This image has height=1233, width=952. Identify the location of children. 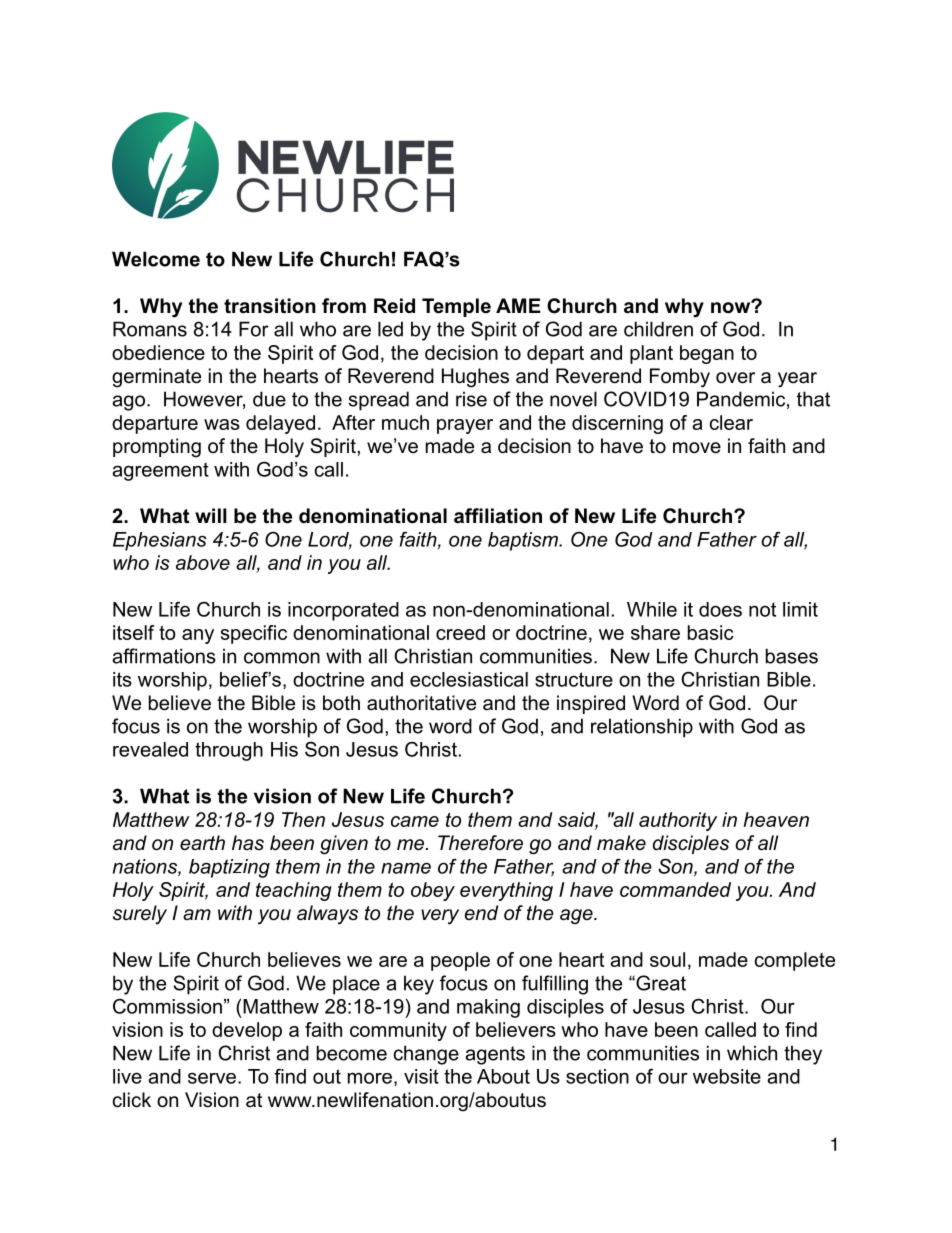
(658, 329).
